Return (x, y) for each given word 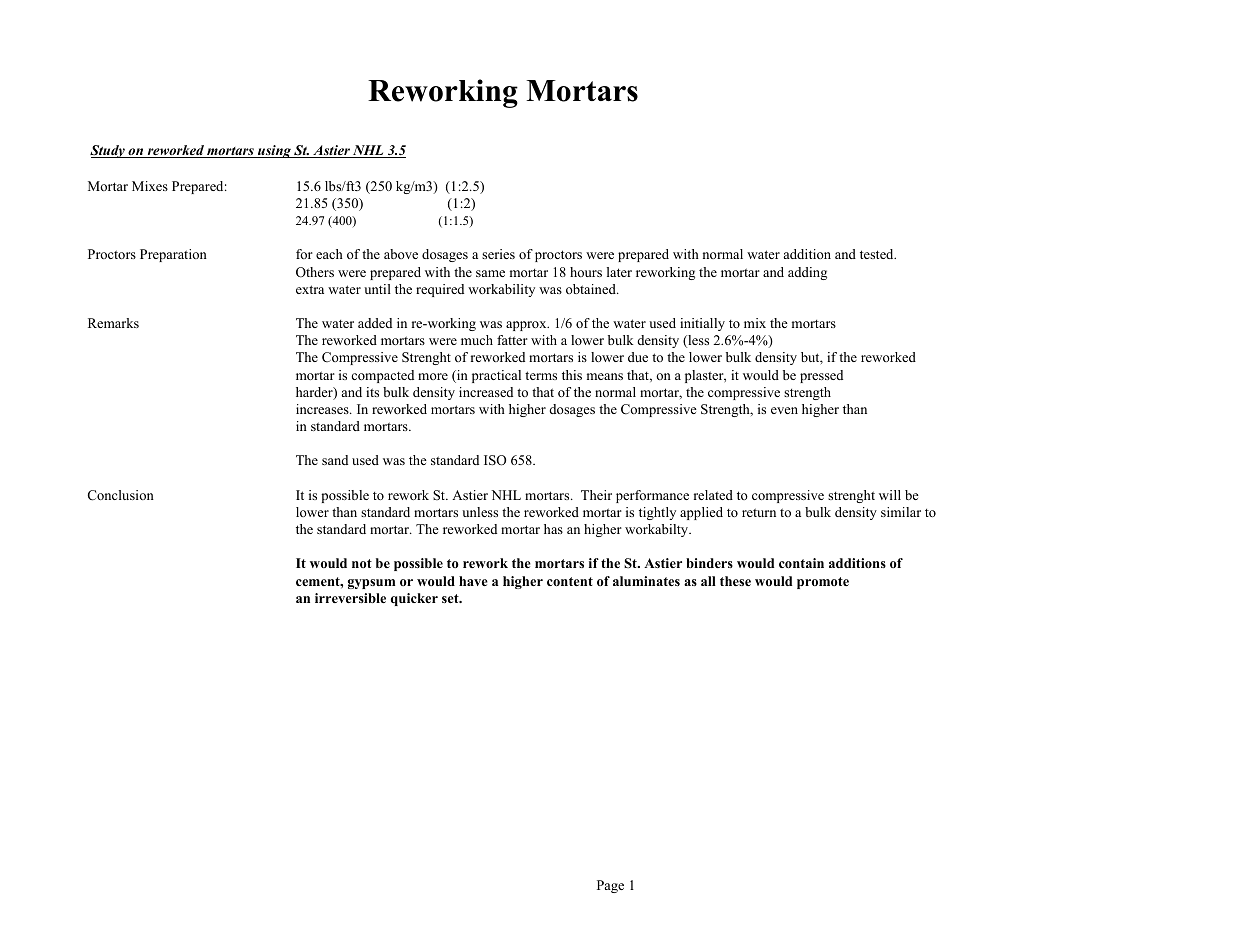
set (451, 598)
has (553, 529)
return (759, 512)
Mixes (150, 186)
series (498, 254)
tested (878, 254)
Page (610, 886)
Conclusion (121, 495)
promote (823, 583)
